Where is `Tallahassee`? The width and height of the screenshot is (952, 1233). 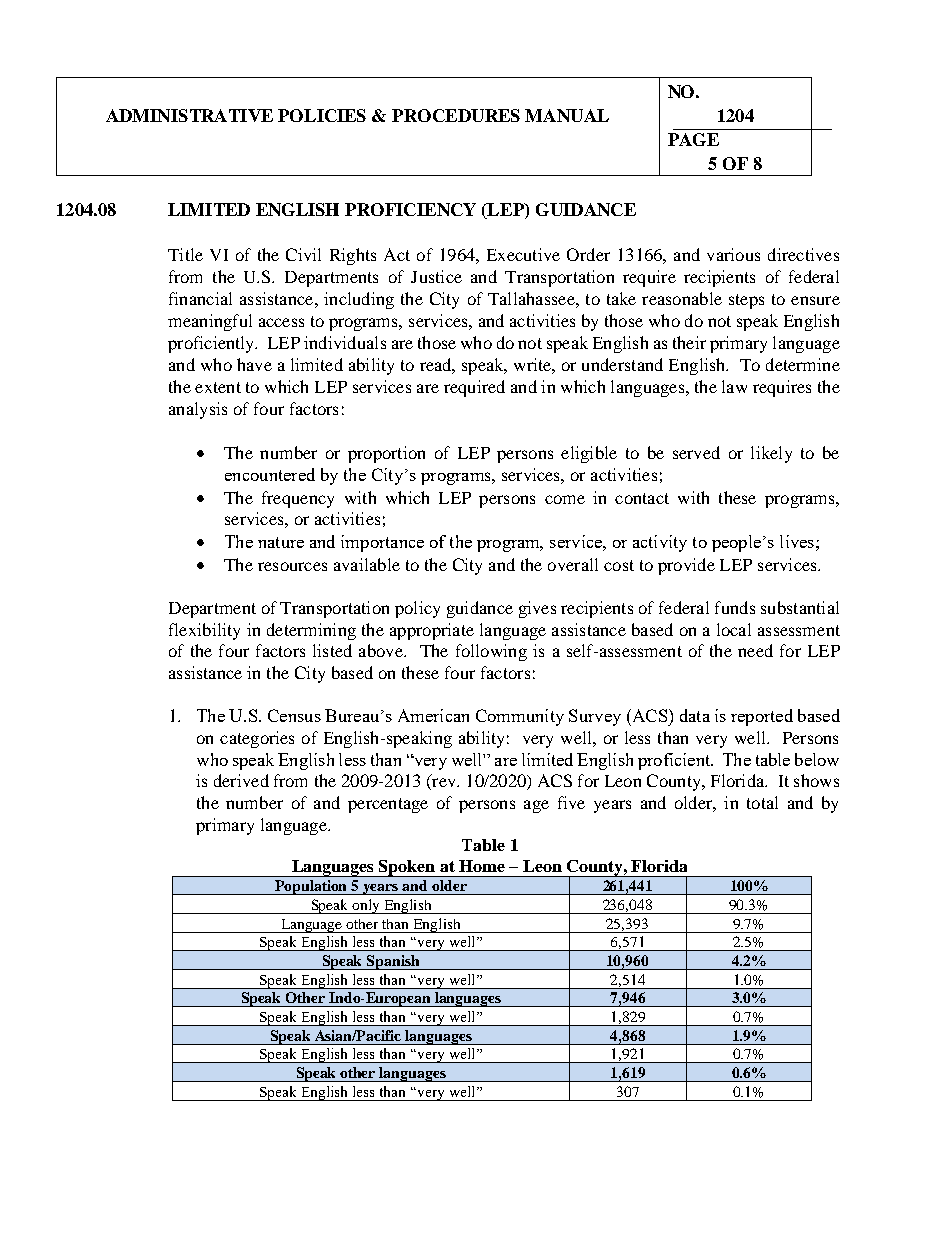 Tallahassee is located at coordinates (532, 298).
